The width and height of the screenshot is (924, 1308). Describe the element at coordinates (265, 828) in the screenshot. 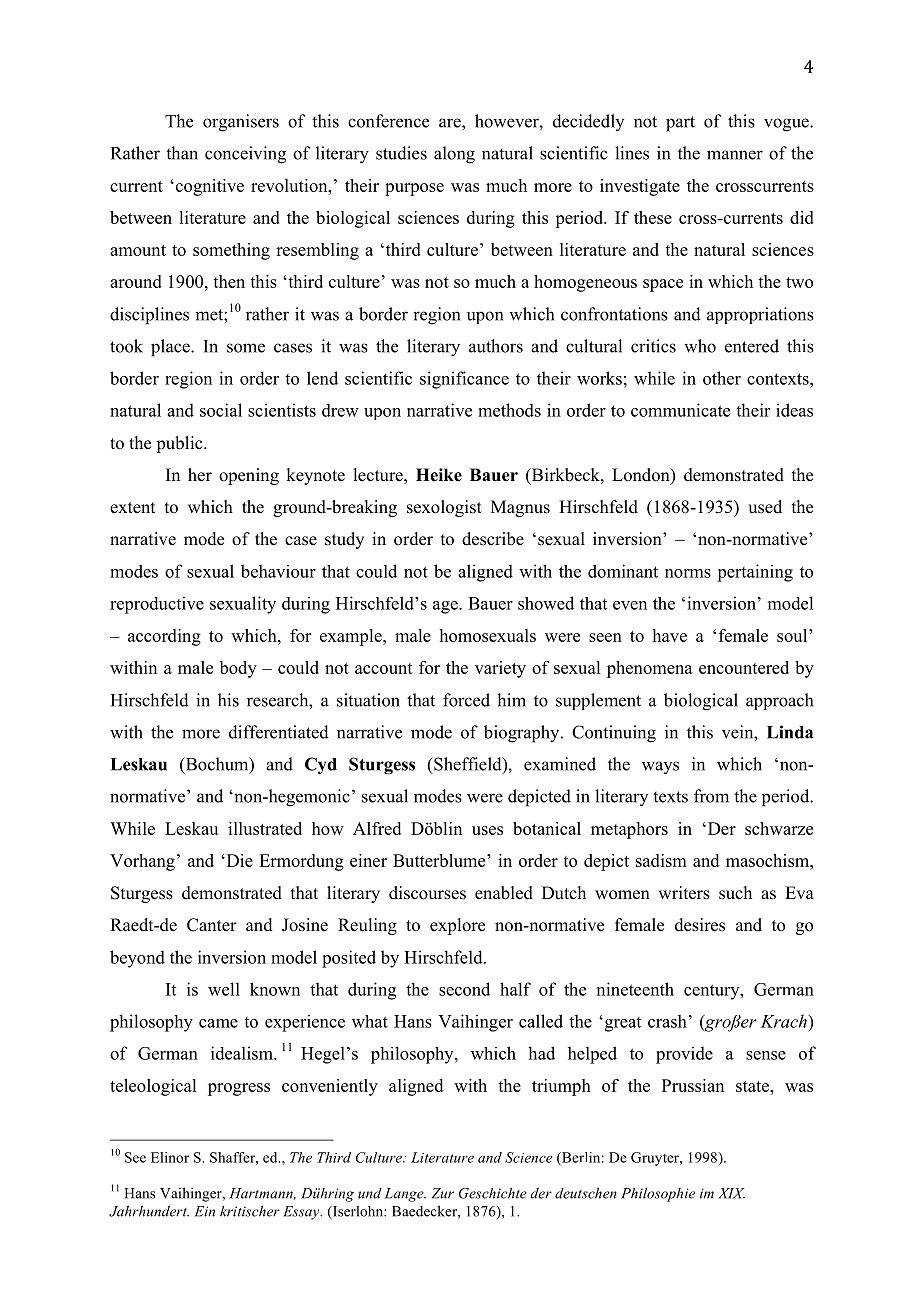

I see `illustrated` at that location.
